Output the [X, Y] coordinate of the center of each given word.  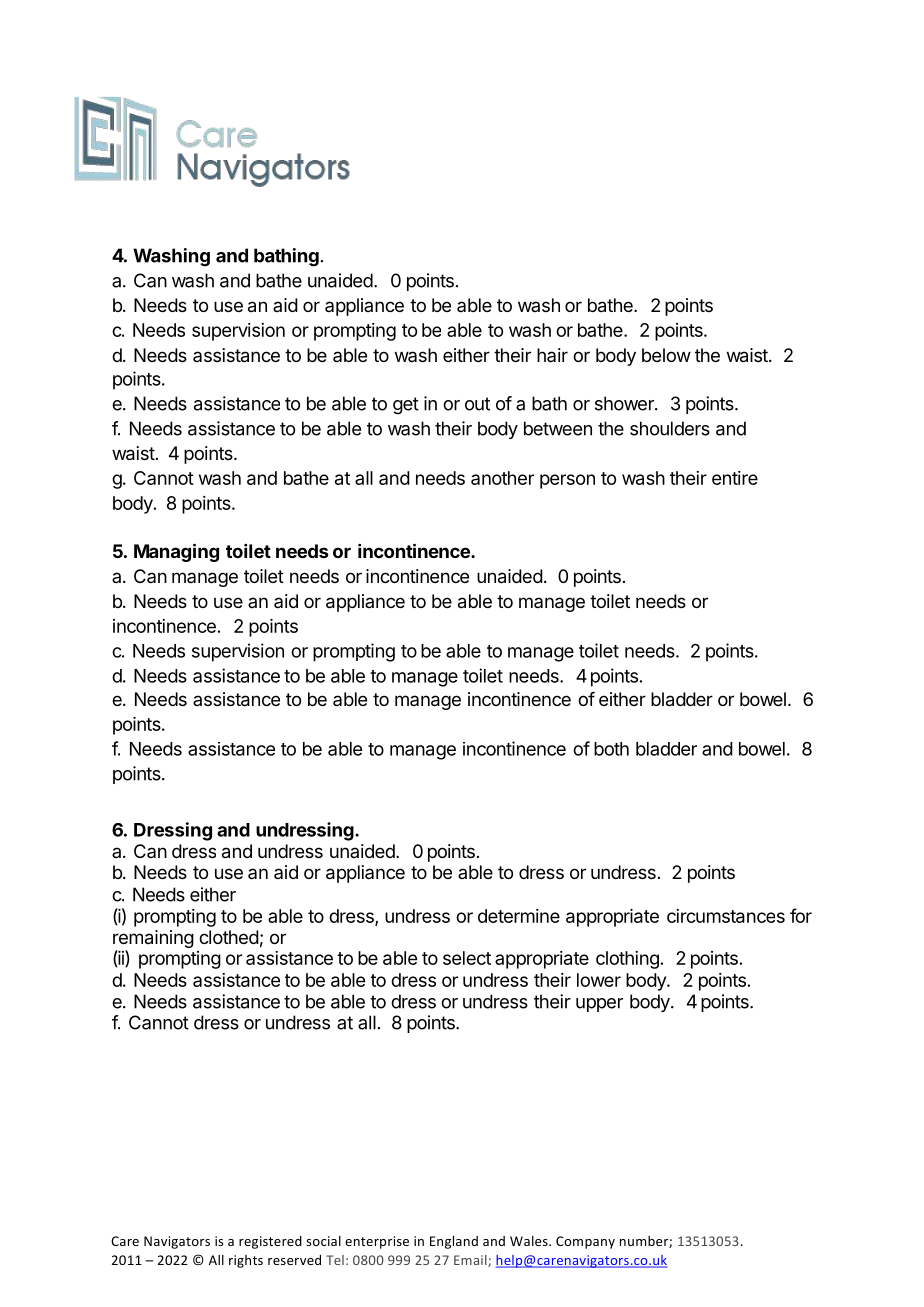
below [666, 355]
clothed [229, 937]
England [454, 1242]
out [477, 404]
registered [270, 1242]
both [611, 749]
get [406, 406]
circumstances [726, 916]
